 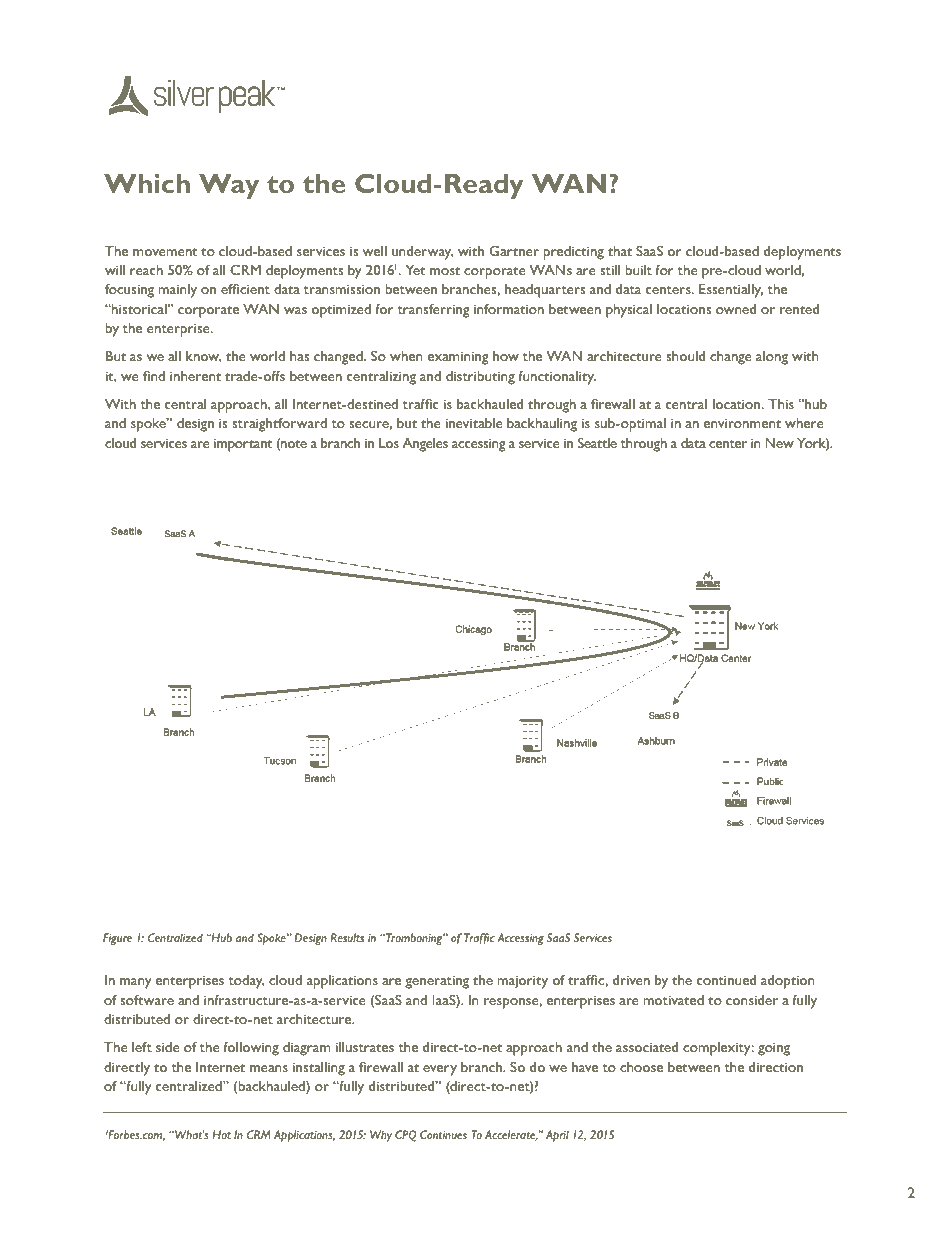 I want to click on Angeles, so click(x=425, y=445).
